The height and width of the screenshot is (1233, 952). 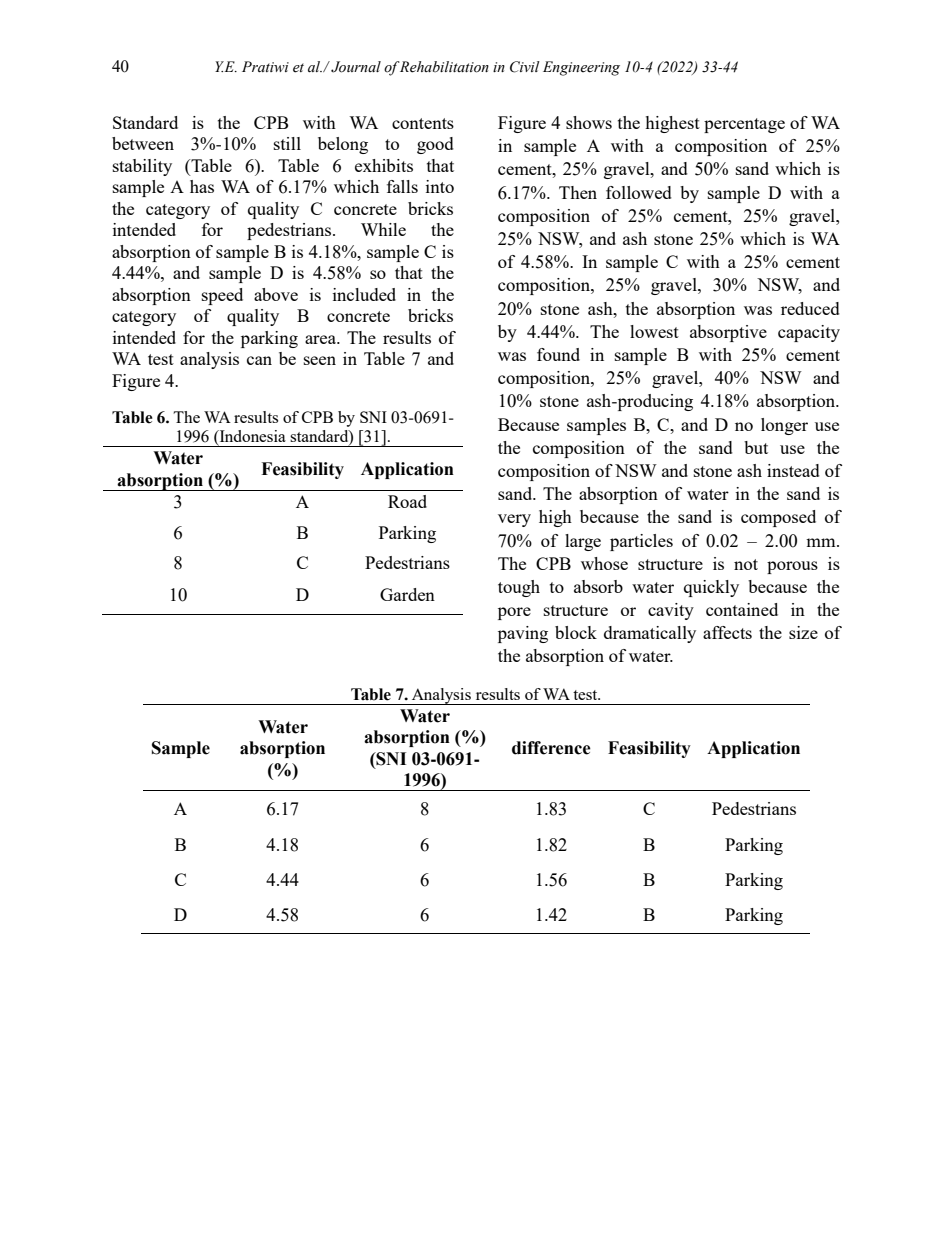 What do you see at coordinates (784, 426) in the screenshot?
I see `longer` at bounding box center [784, 426].
